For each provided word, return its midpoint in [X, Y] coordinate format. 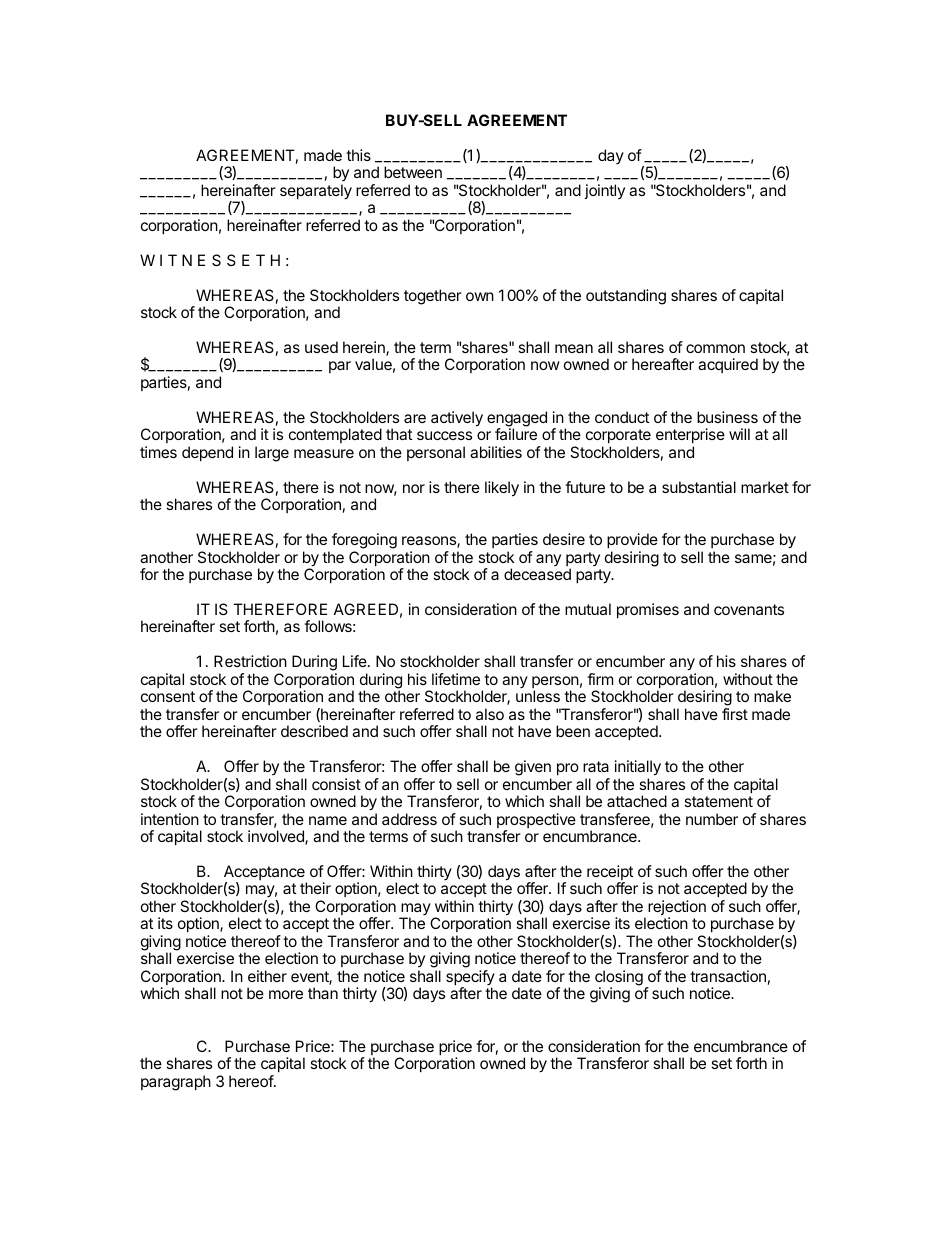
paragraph [176, 1083]
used [321, 347]
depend [207, 453]
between [413, 172]
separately [316, 192]
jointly [604, 191]
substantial [699, 487]
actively [457, 419]
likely [502, 489]
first [735, 714]
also [490, 714]
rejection [677, 909]
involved [277, 837]
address [409, 819]
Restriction [250, 661]
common [715, 348]
